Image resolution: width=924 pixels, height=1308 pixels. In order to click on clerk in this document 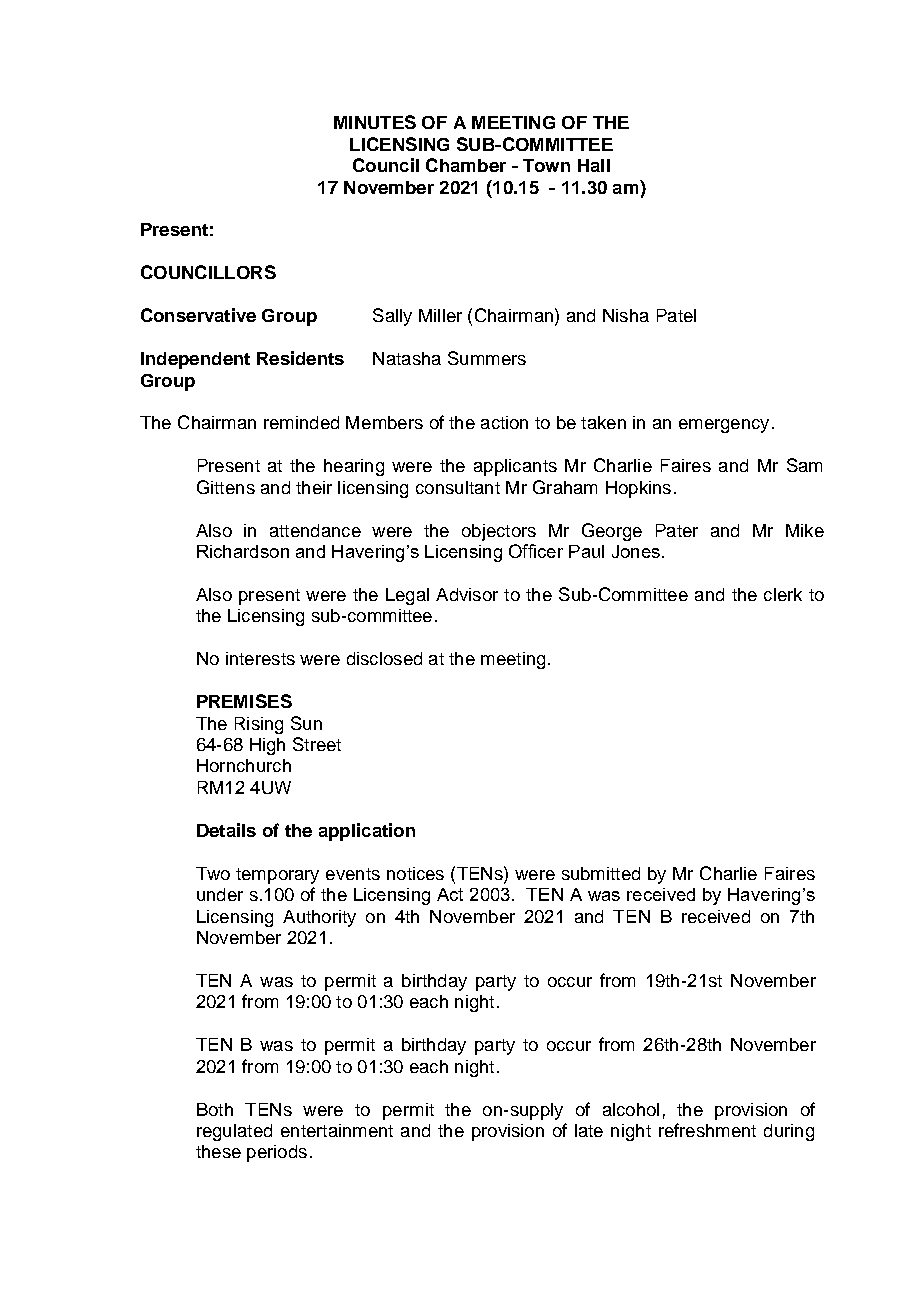, I will do `click(783, 594)`.
